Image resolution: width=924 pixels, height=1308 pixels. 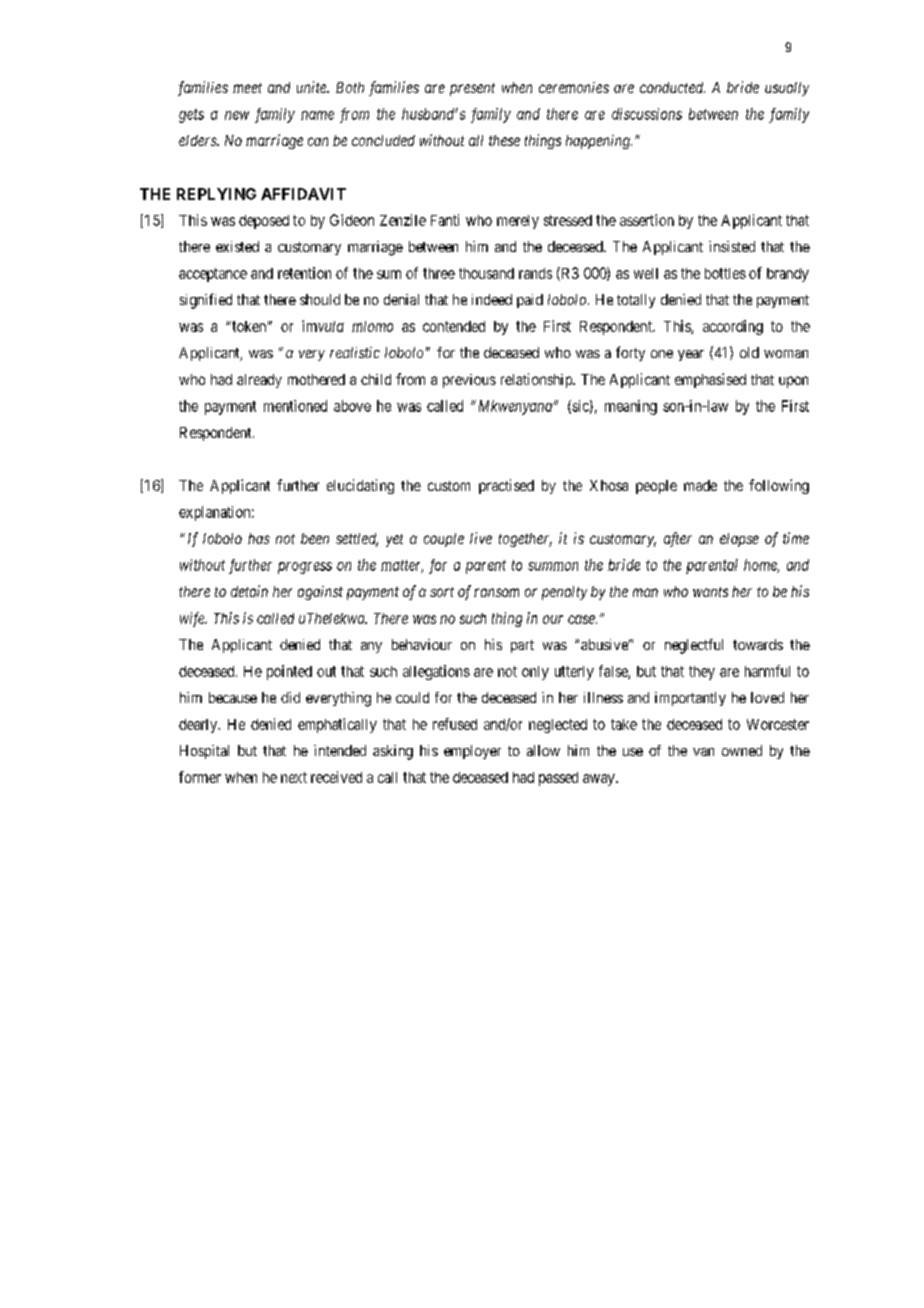 I want to click on employer, so click(x=472, y=752).
